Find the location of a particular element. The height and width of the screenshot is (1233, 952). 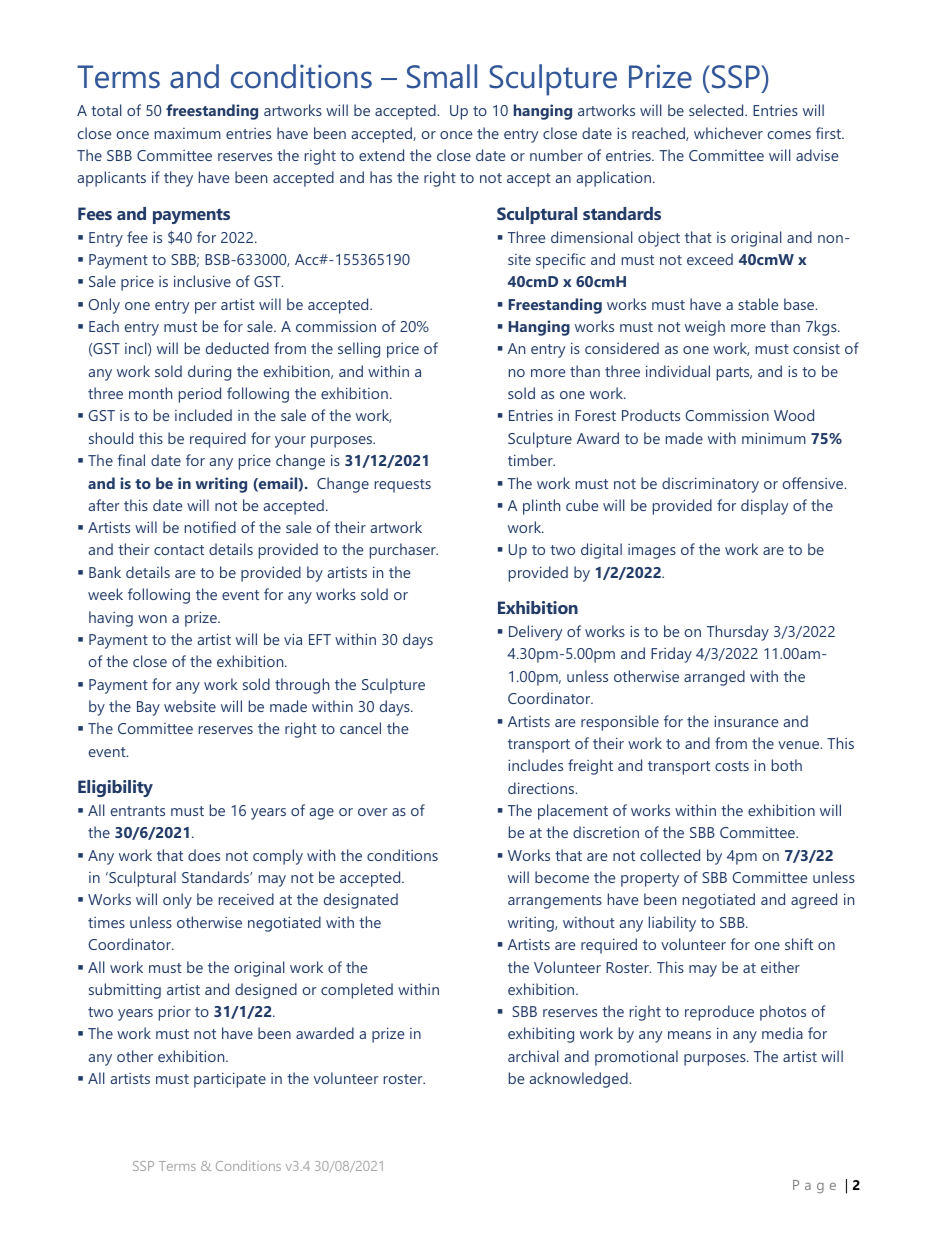

costs is located at coordinates (732, 766).
